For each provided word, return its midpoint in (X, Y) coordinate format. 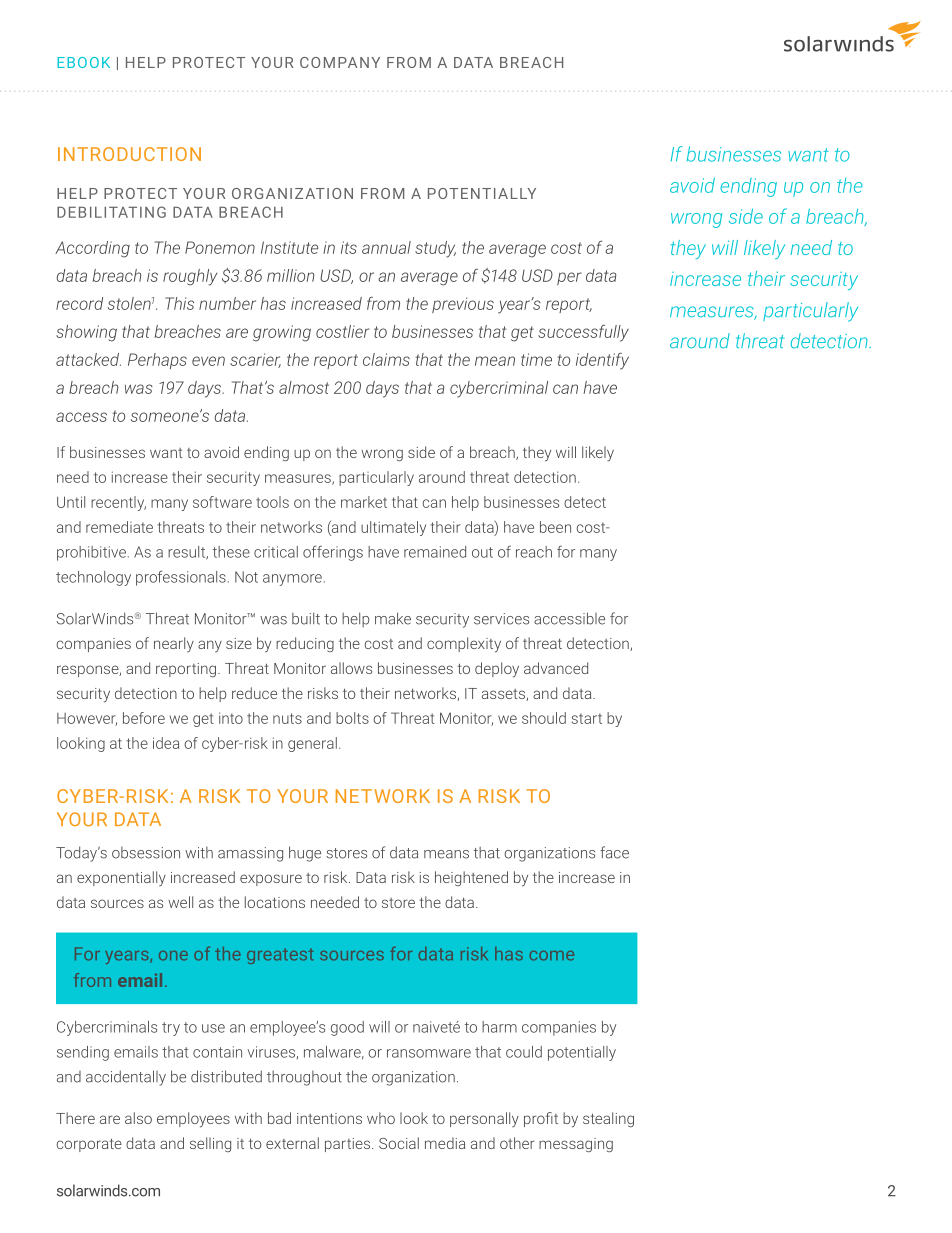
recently (118, 503)
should (544, 718)
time (536, 359)
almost (304, 387)
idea (166, 743)
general (312, 744)
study (435, 249)
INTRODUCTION (129, 154)
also (138, 1118)
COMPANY (340, 62)
